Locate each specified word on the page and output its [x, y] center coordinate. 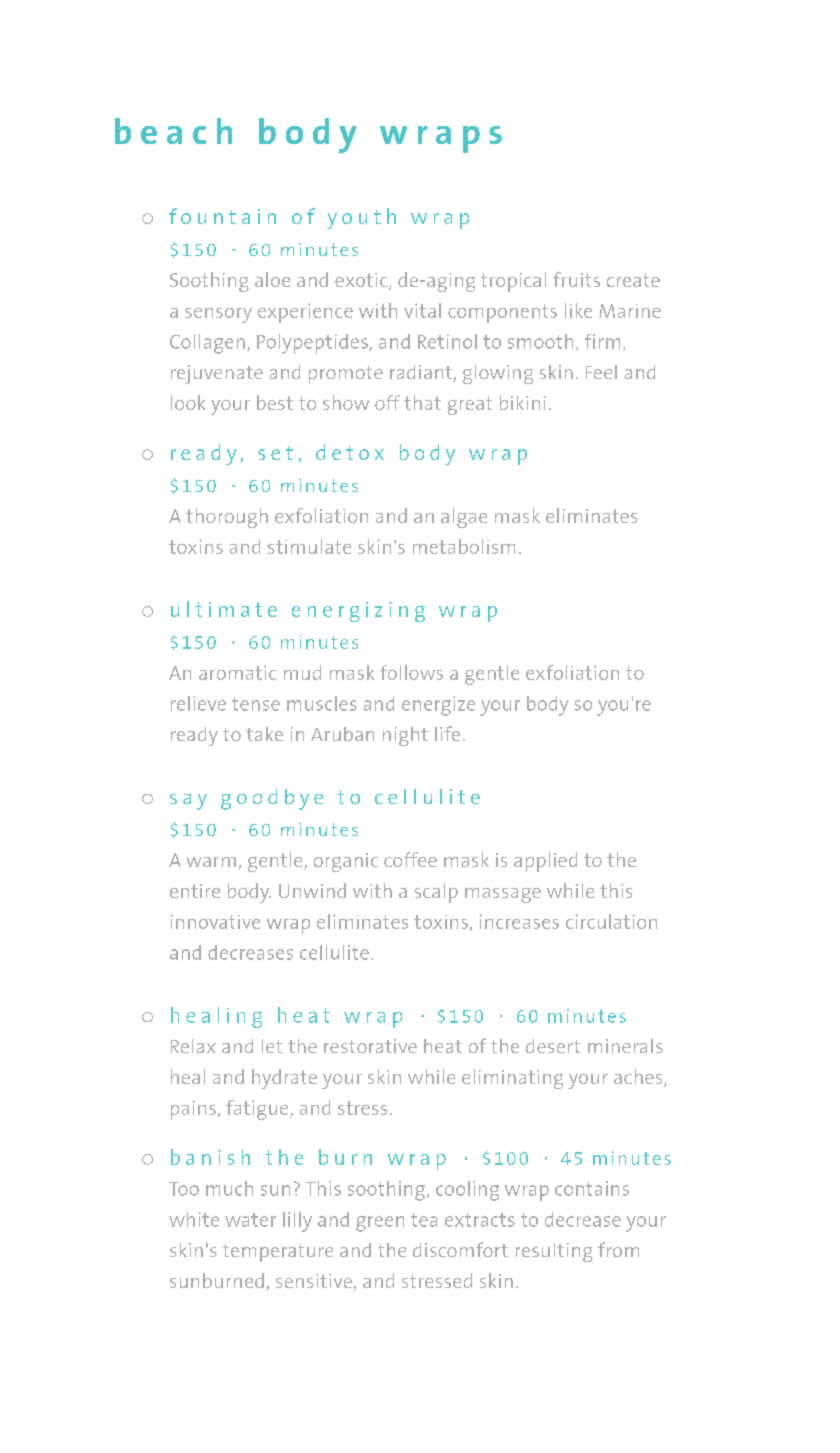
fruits [576, 279]
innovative [215, 921]
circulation [611, 921]
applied [545, 862]
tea [424, 1220]
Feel [601, 372]
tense [256, 704]
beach [173, 131]
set [275, 453]
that [422, 402]
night [405, 736]
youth [361, 218]
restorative [370, 1046]
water [250, 1220]
